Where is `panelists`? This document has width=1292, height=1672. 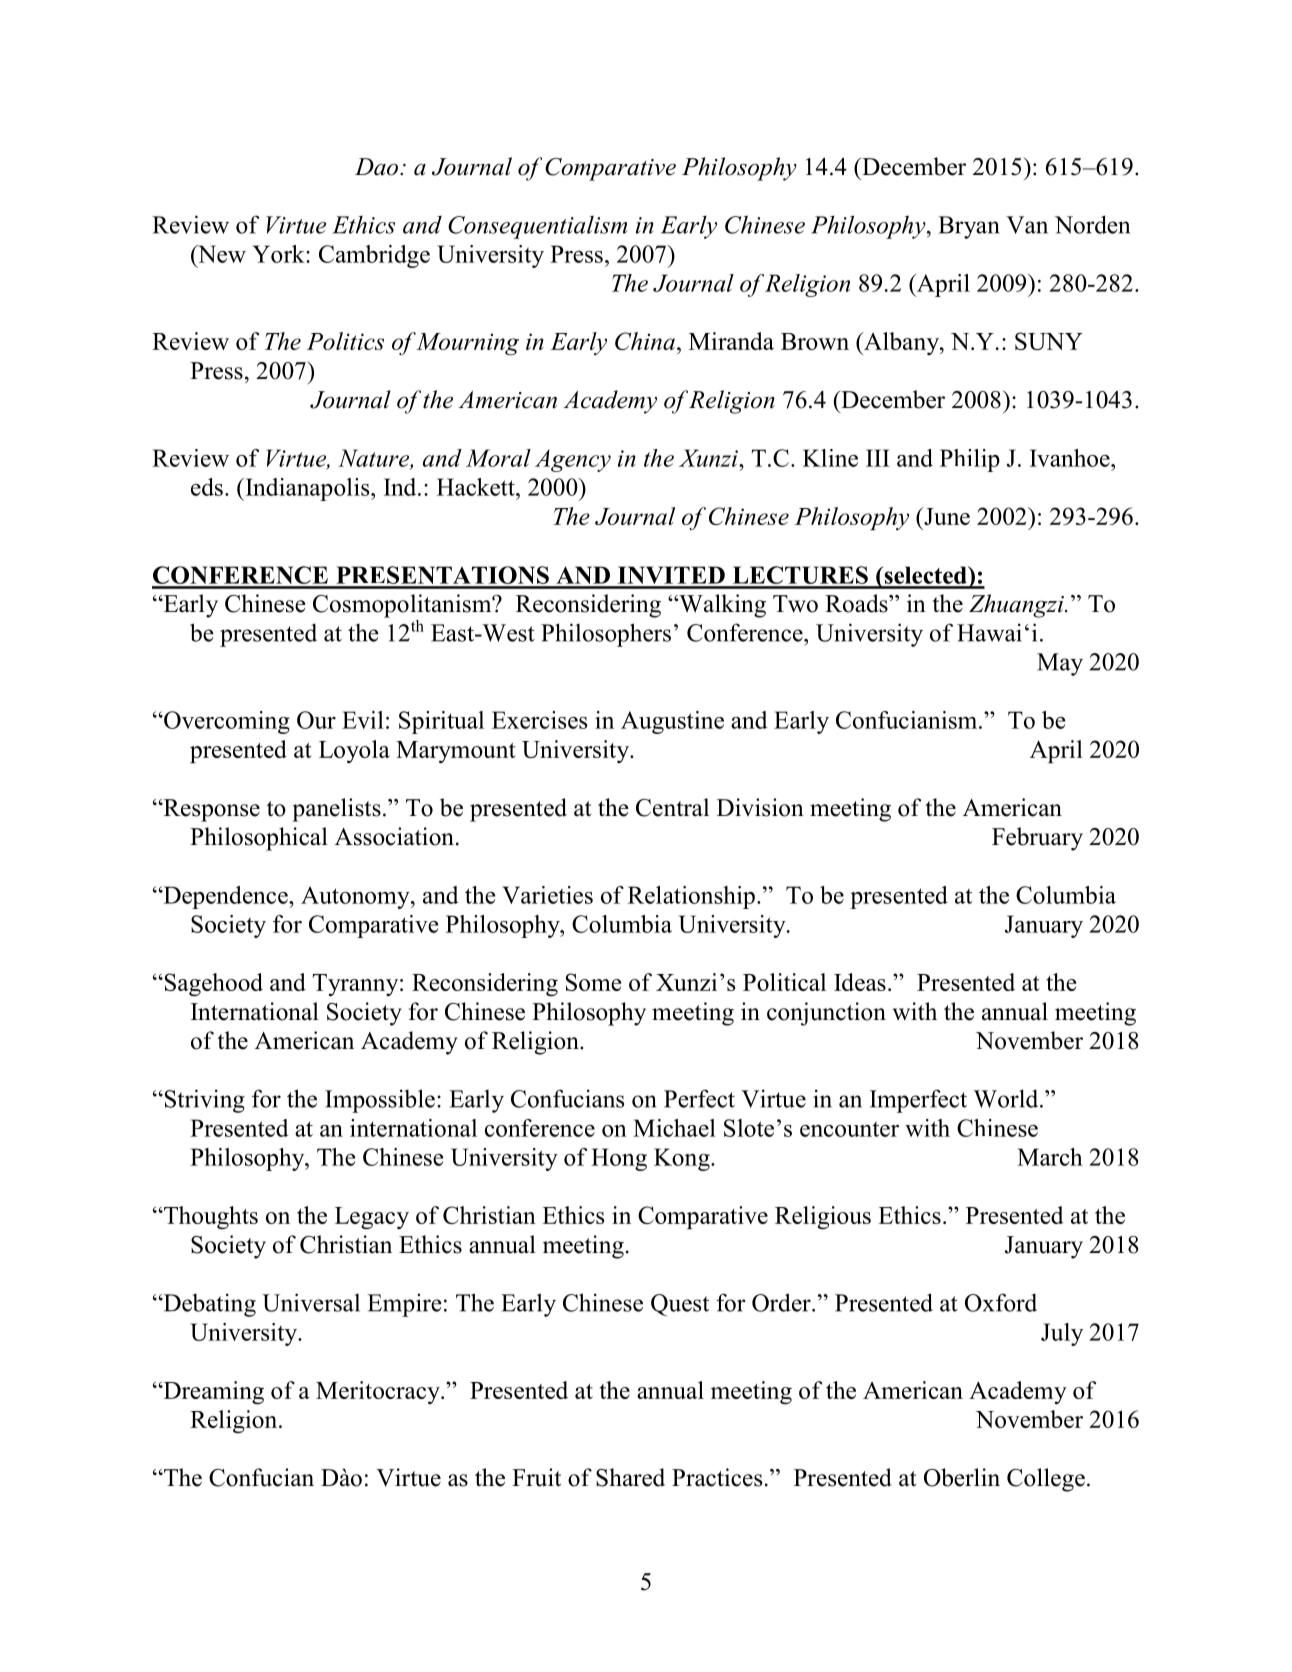 panelists is located at coordinates (336, 810).
